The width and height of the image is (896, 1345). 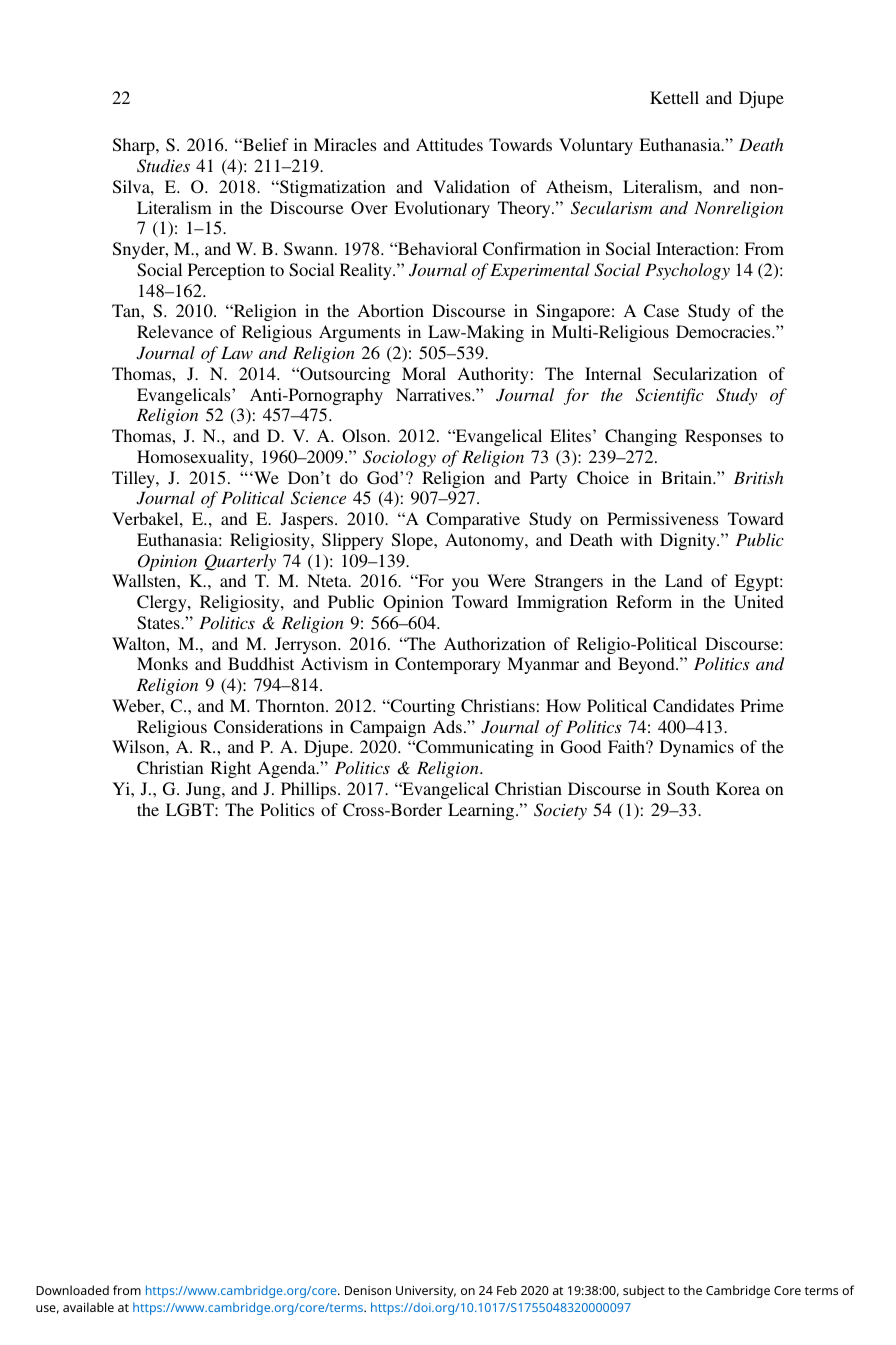 I want to click on Monks, so click(x=162, y=663).
